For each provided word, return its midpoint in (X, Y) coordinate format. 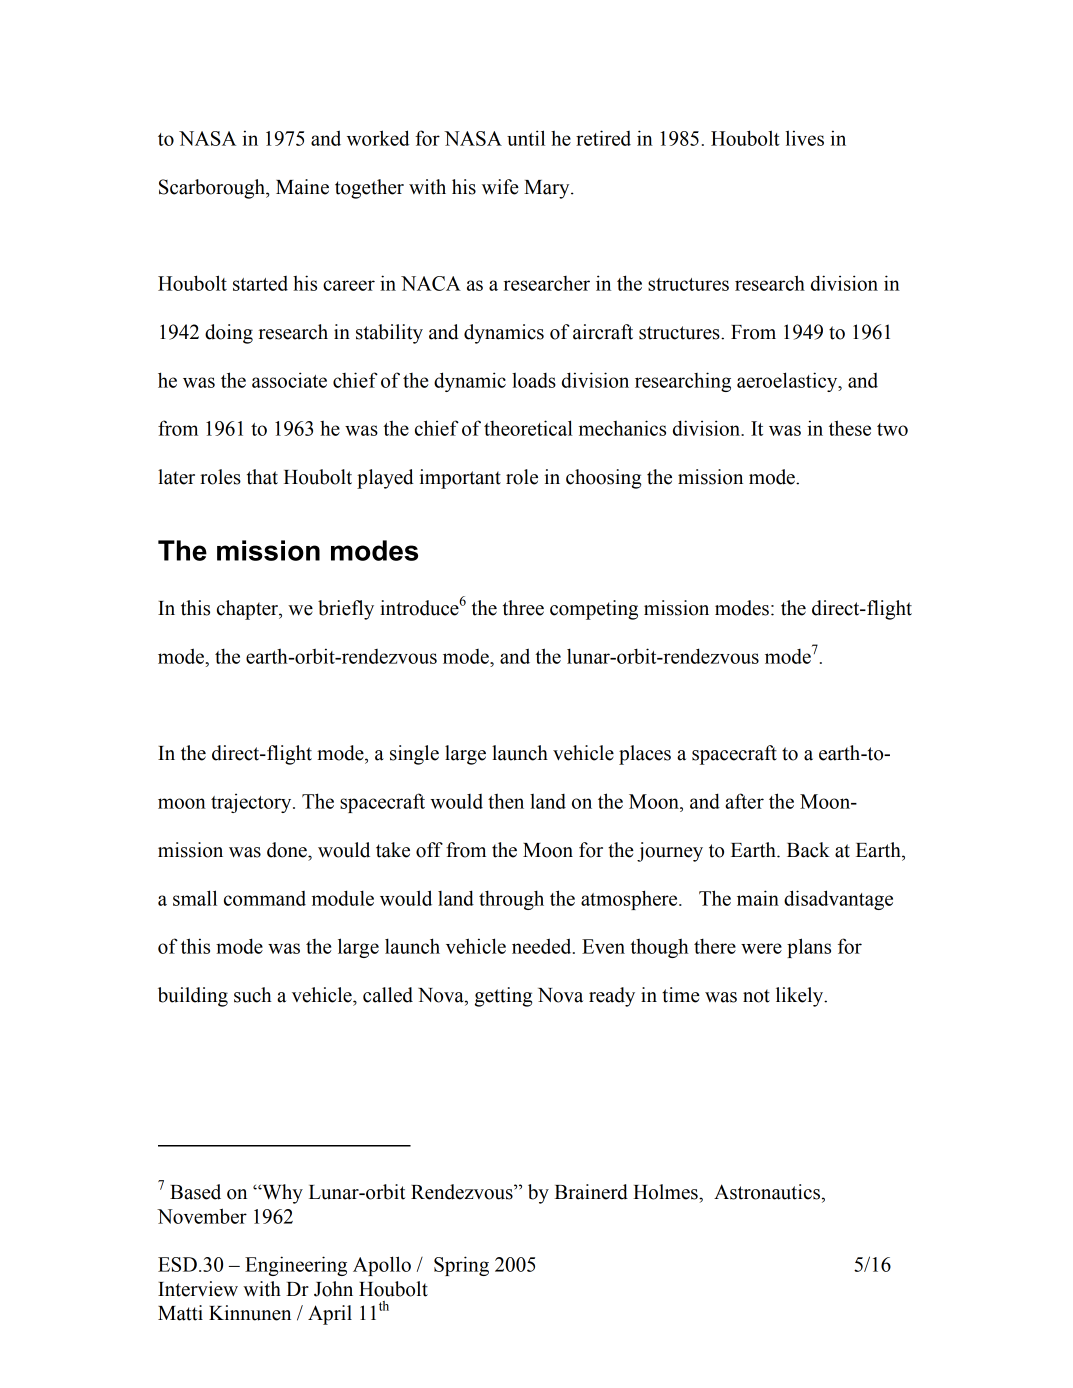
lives (805, 138)
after (744, 801)
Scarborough (213, 189)
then (506, 801)
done (288, 850)
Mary (548, 189)
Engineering (296, 1266)
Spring (461, 1266)
